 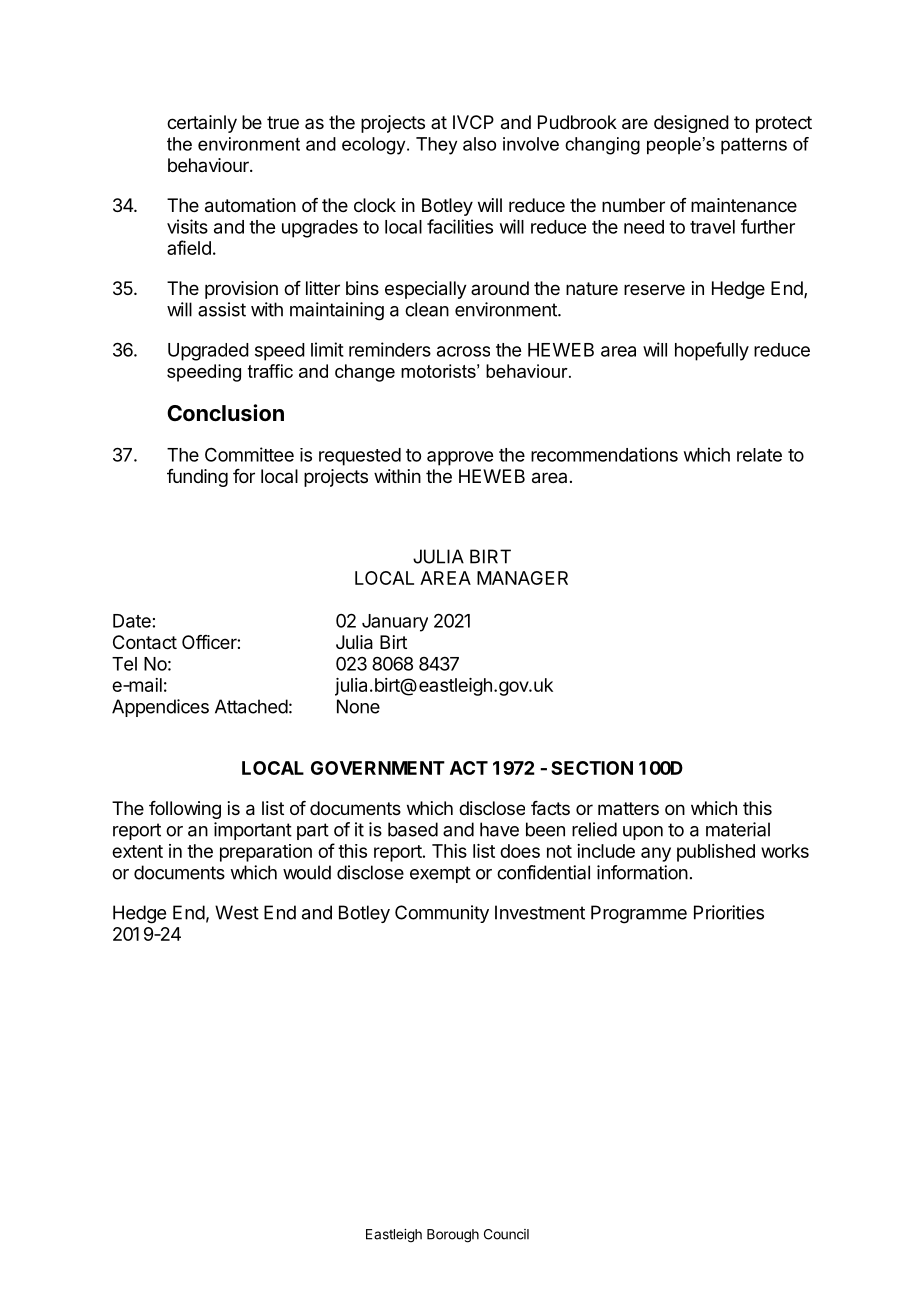 What do you see at coordinates (460, 458) in the document?
I see `approve` at bounding box center [460, 458].
